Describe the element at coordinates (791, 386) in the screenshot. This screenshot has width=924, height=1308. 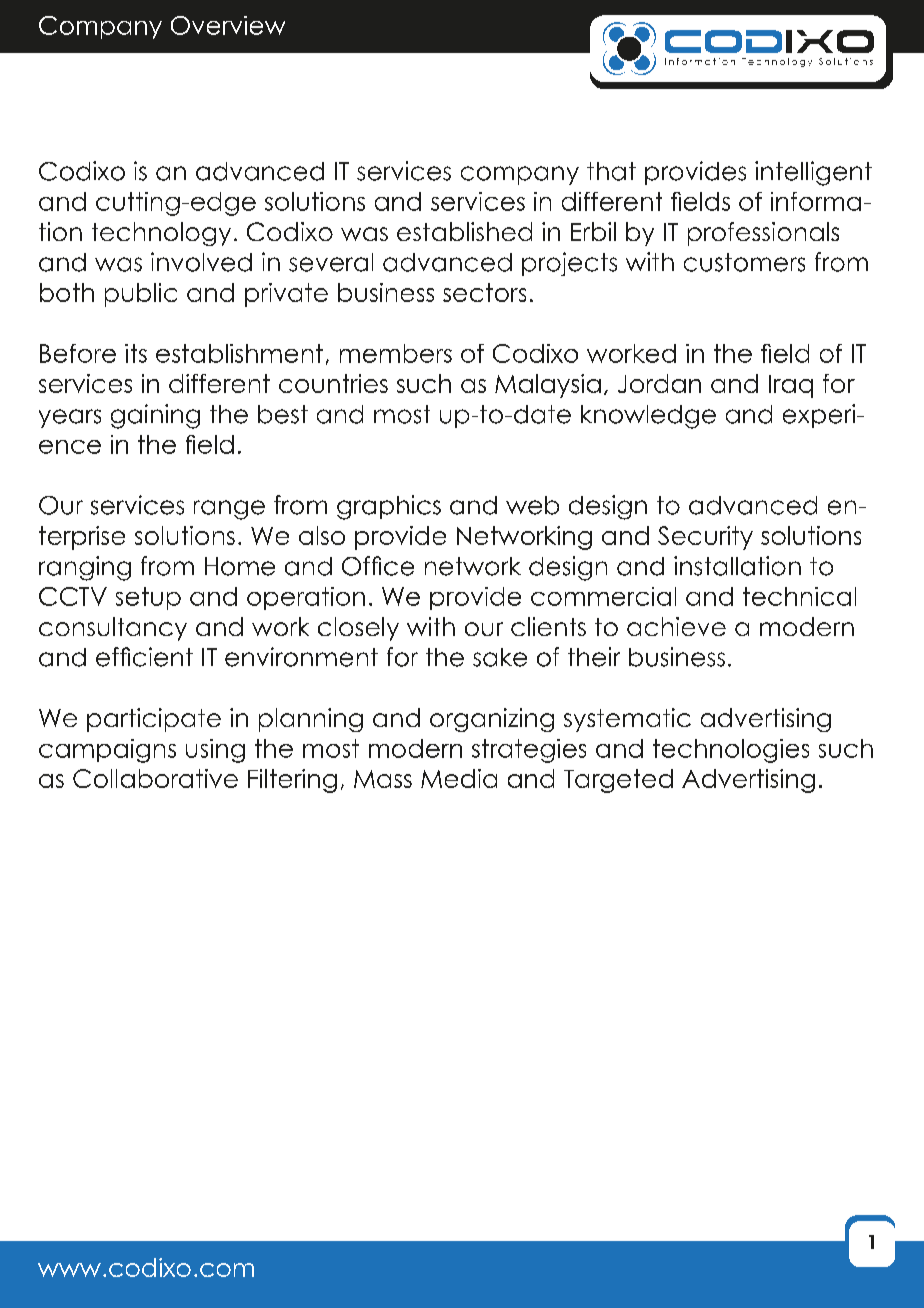
I see `Iraq` at that location.
